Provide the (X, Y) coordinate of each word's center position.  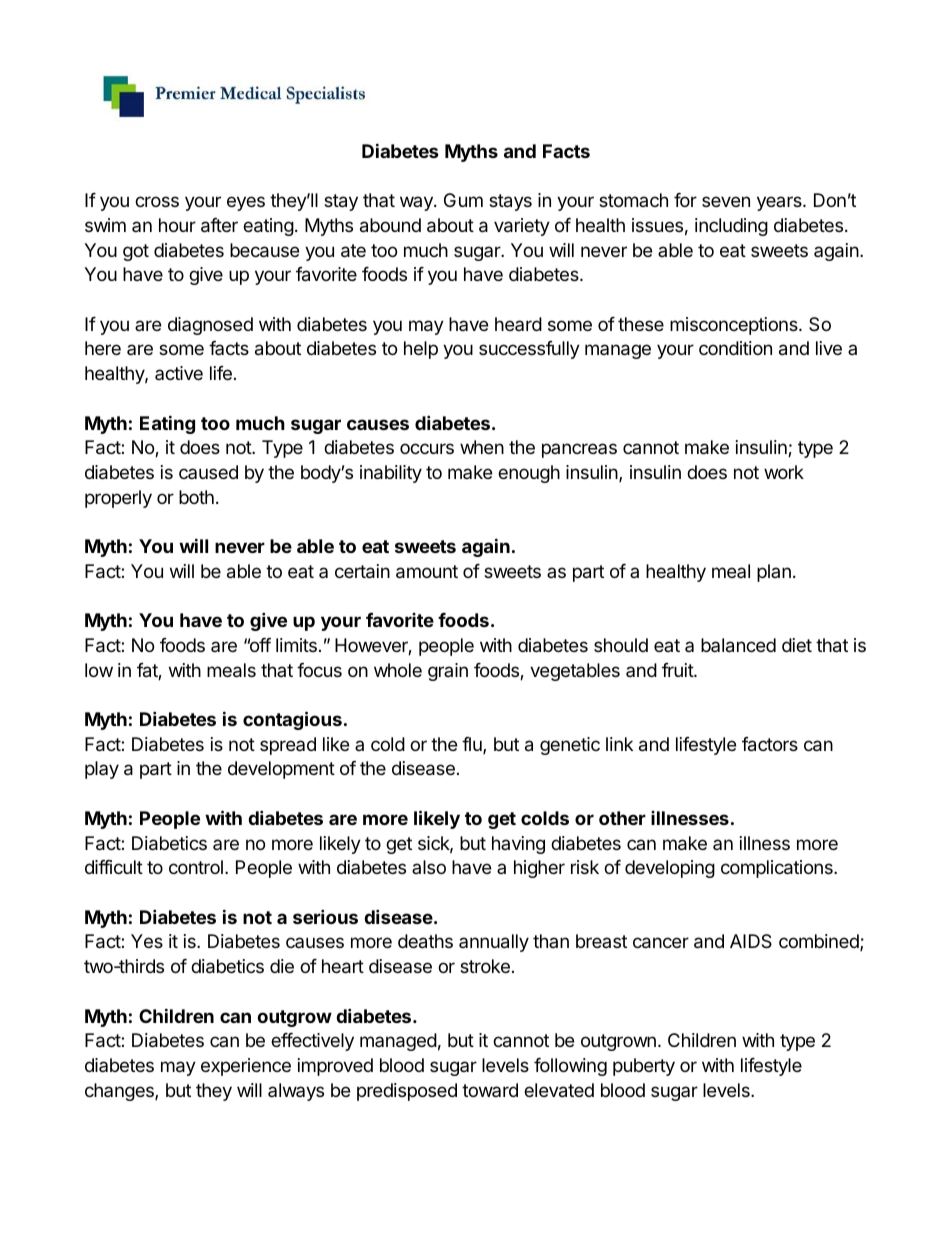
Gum (463, 200)
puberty (644, 1067)
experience (246, 1067)
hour (177, 225)
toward (490, 1090)
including (731, 227)
